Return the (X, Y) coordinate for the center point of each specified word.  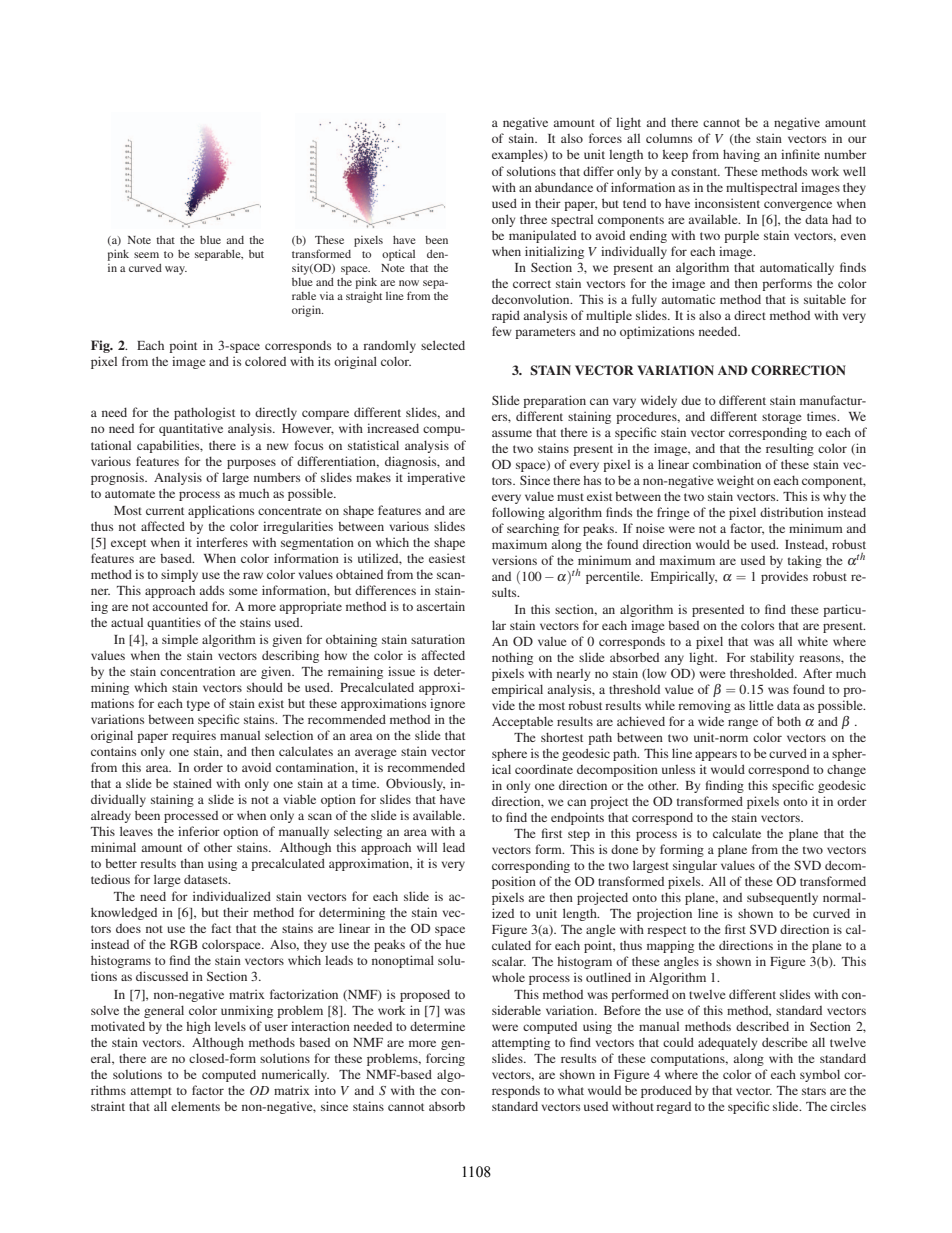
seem (146, 255)
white (813, 641)
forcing (445, 1059)
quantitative (191, 429)
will (427, 847)
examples (518, 156)
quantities (174, 623)
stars (814, 1091)
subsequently (782, 898)
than (192, 863)
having (741, 155)
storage (782, 418)
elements (195, 1106)
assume (512, 433)
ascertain (440, 606)
